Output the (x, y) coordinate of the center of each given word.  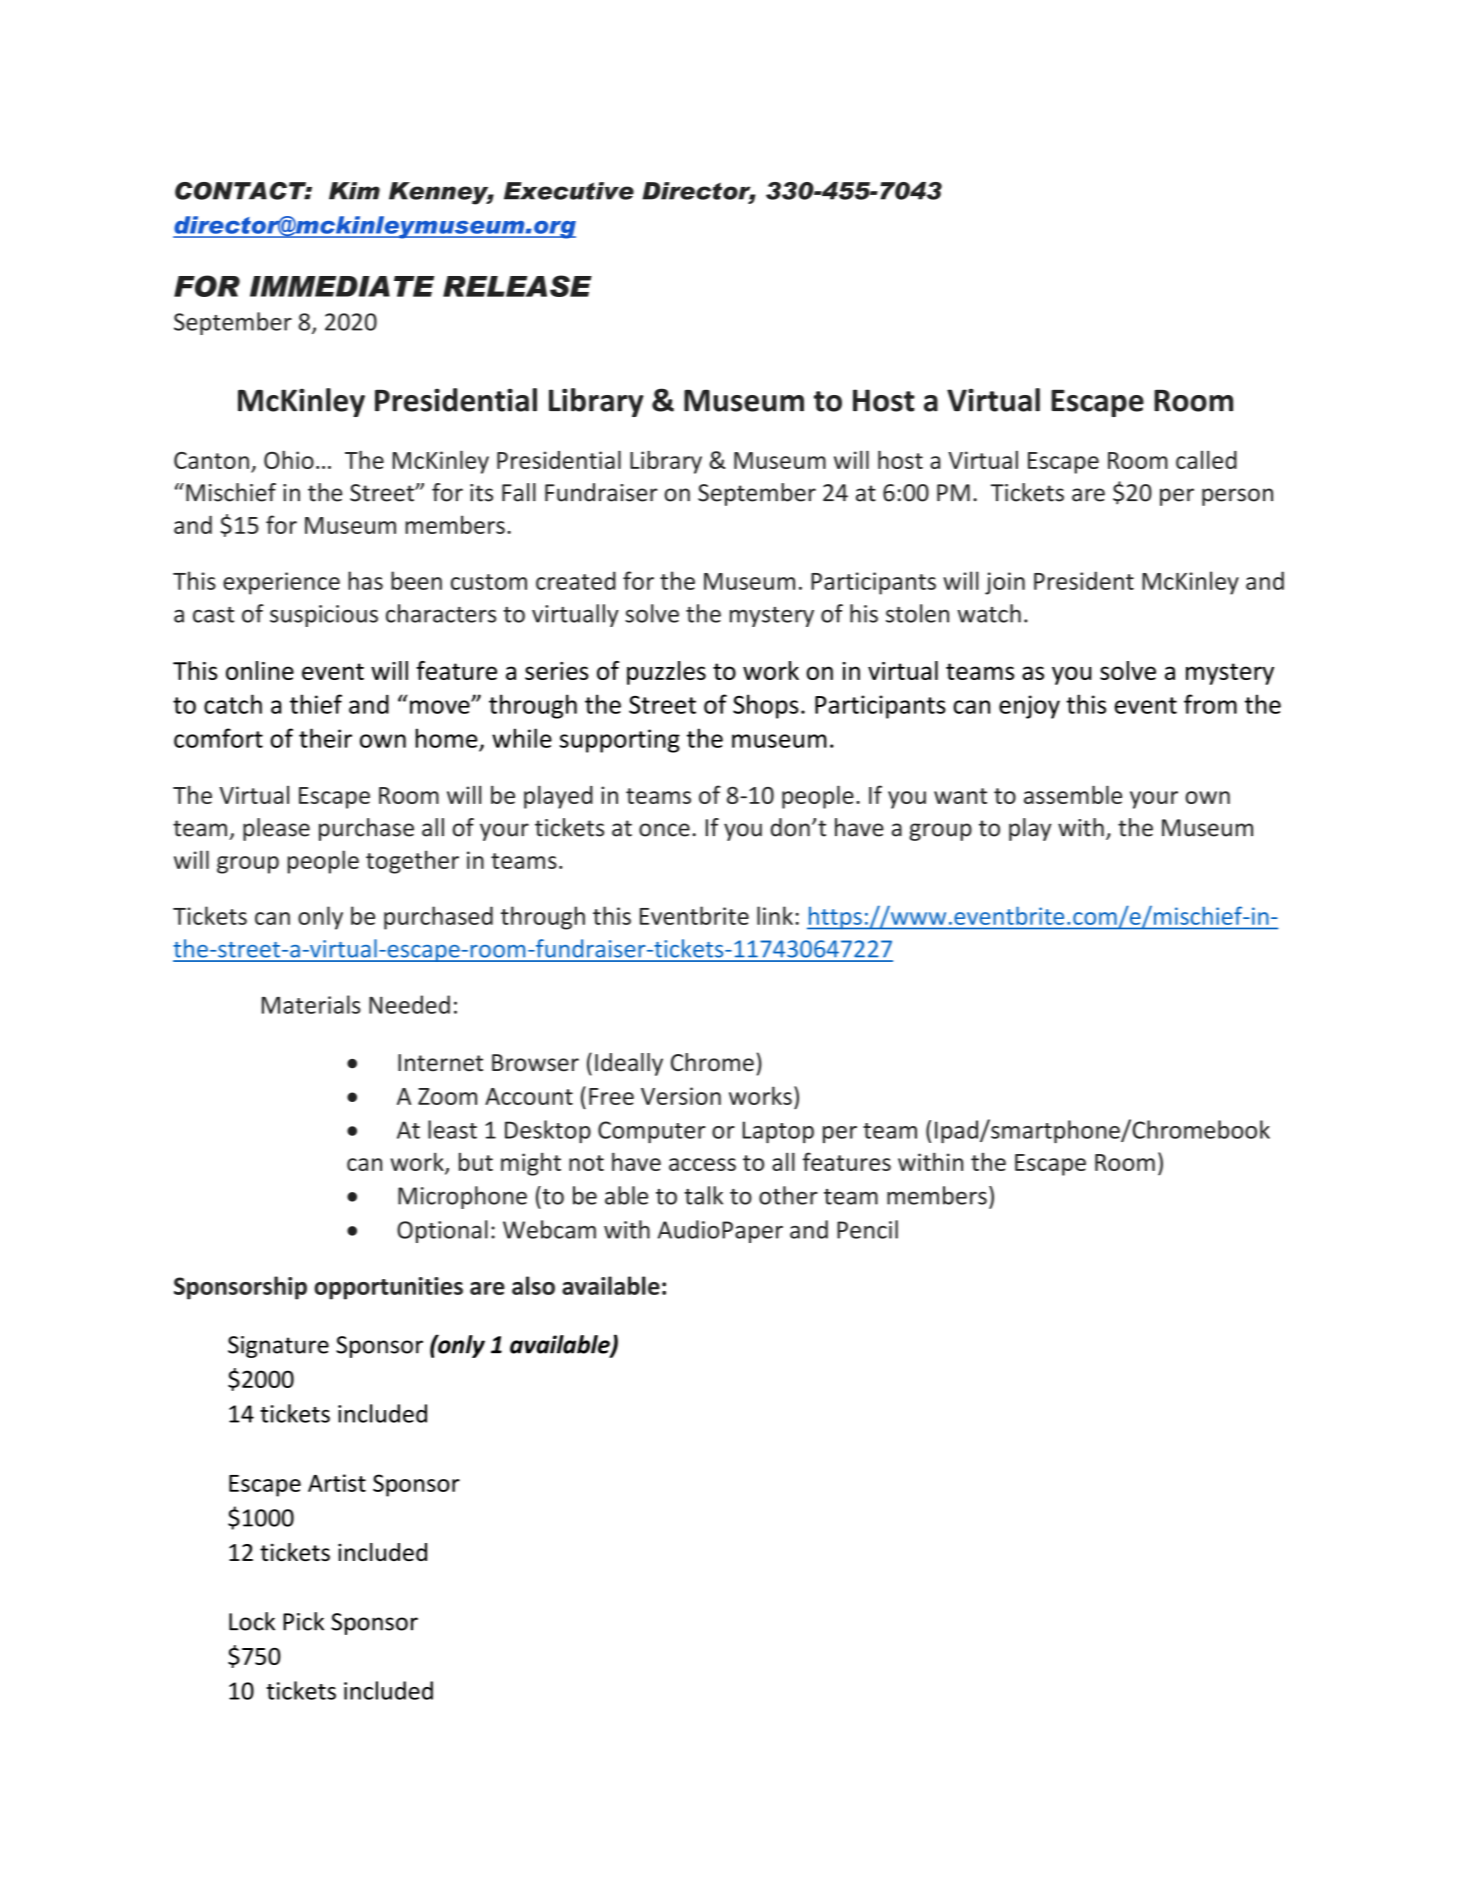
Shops (765, 706)
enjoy (1029, 707)
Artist (337, 1483)
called (1206, 460)
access (702, 1164)
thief (316, 704)
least (452, 1129)
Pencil (867, 1229)
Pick (303, 1621)
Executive (569, 191)
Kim (354, 191)
